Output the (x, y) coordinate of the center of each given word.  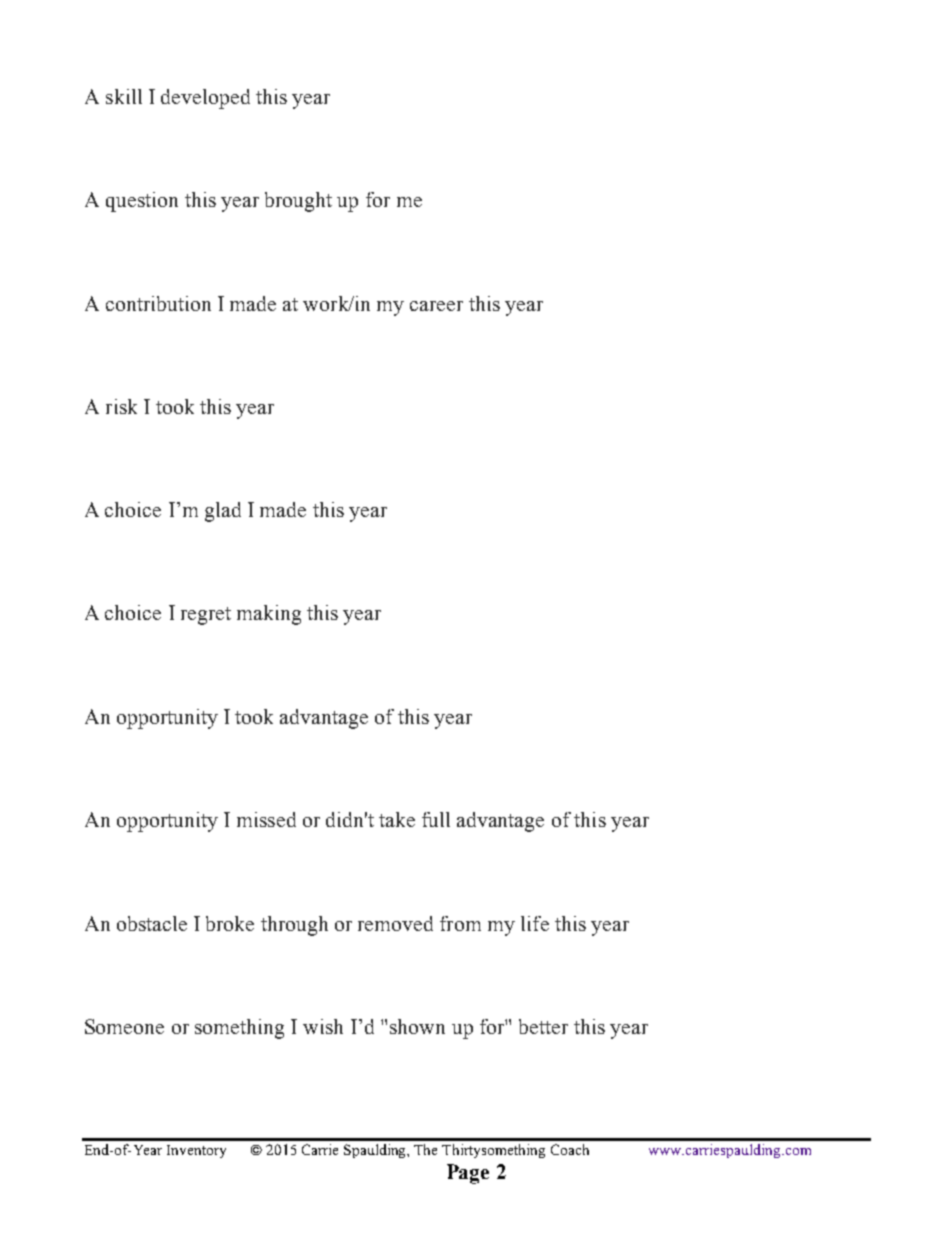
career (436, 306)
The (425, 1149)
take (397, 819)
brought (298, 202)
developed (205, 99)
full (436, 819)
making (269, 615)
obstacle (152, 923)
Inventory (196, 1151)
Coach (570, 1149)
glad (223, 512)
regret (206, 616)
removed (395, 923)
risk (121, 406)
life (535, 923)
